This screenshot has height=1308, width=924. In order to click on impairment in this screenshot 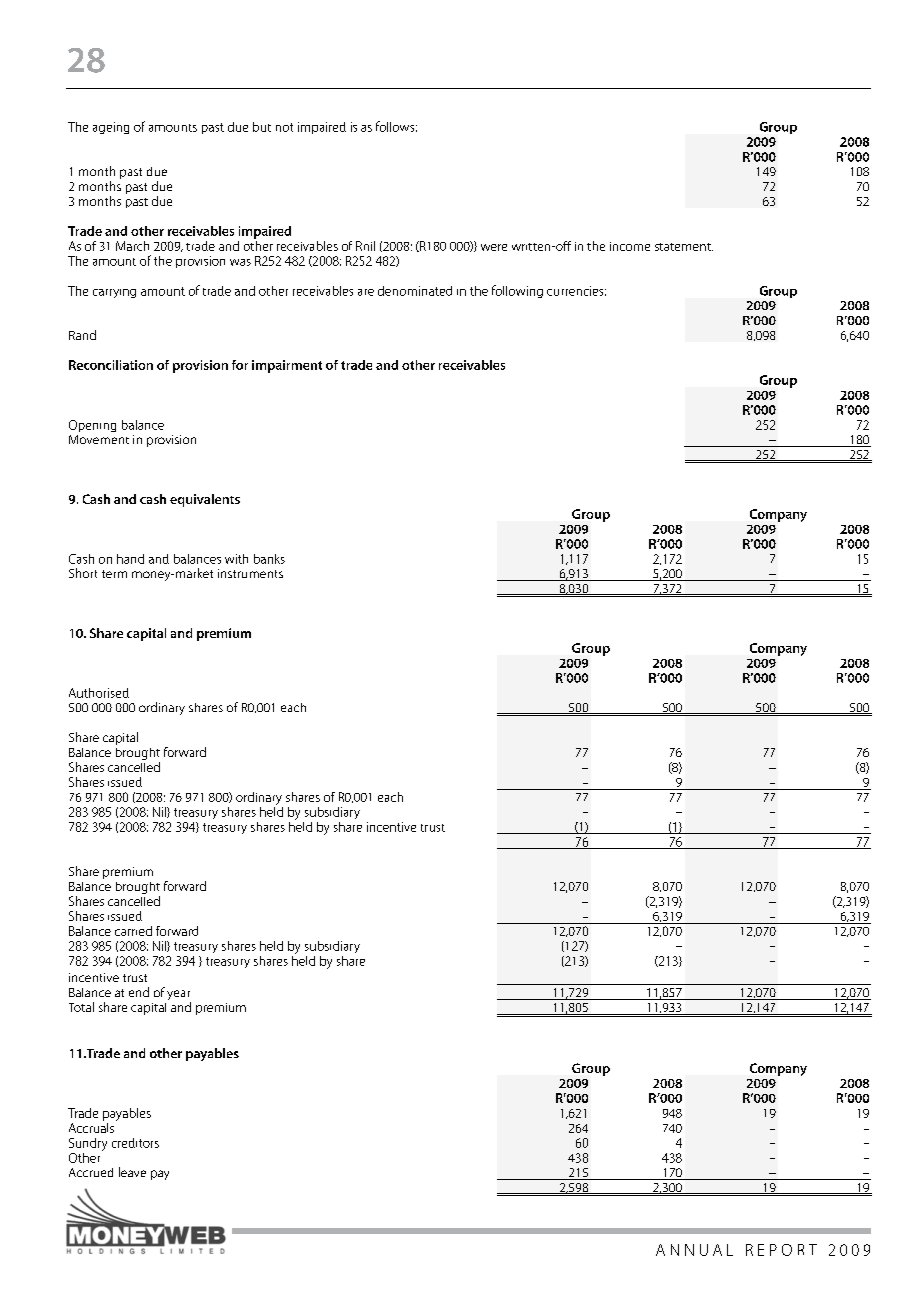, I will do `click(287, 366)`.
